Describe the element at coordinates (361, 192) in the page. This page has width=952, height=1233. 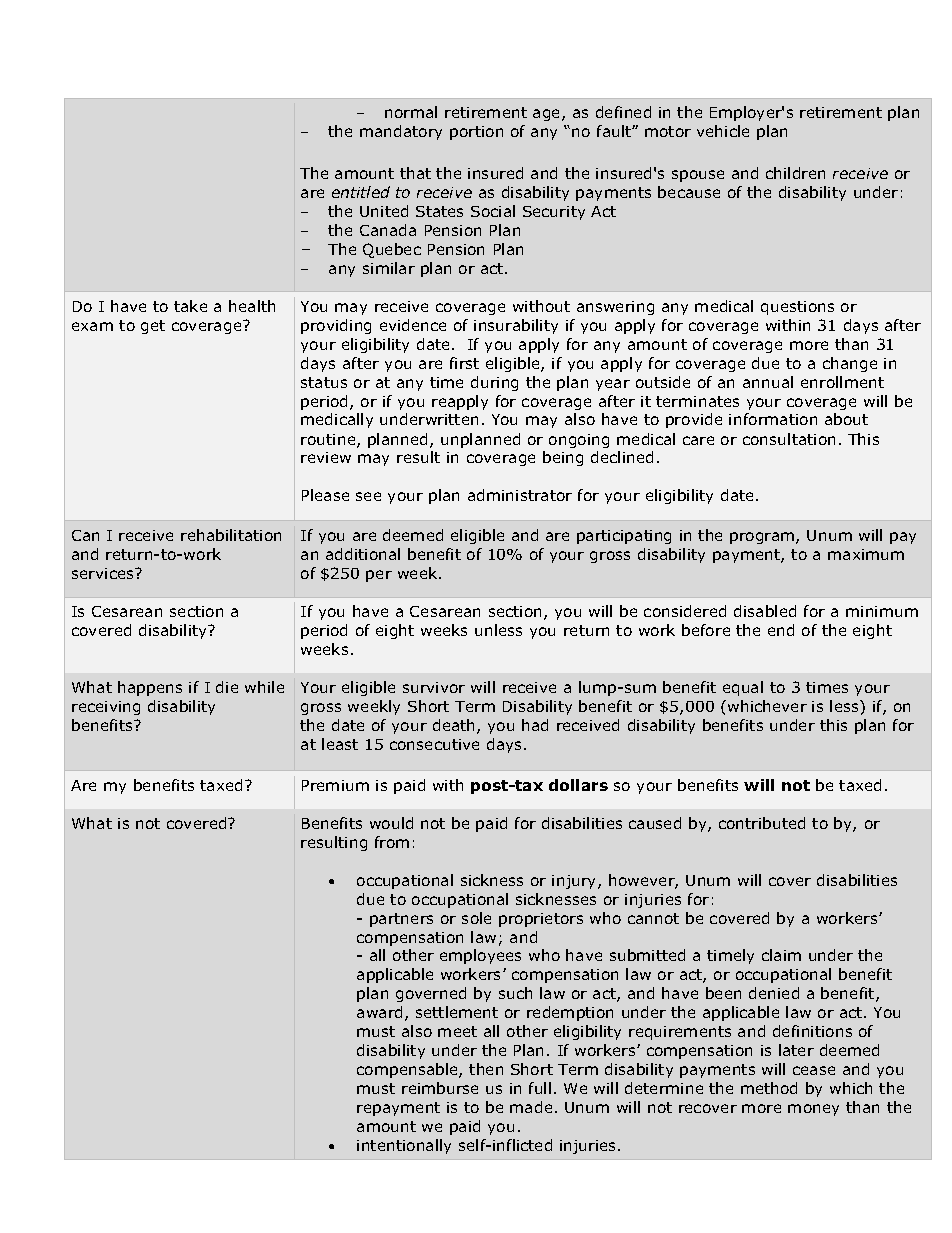
I see `entitled` at that location.
